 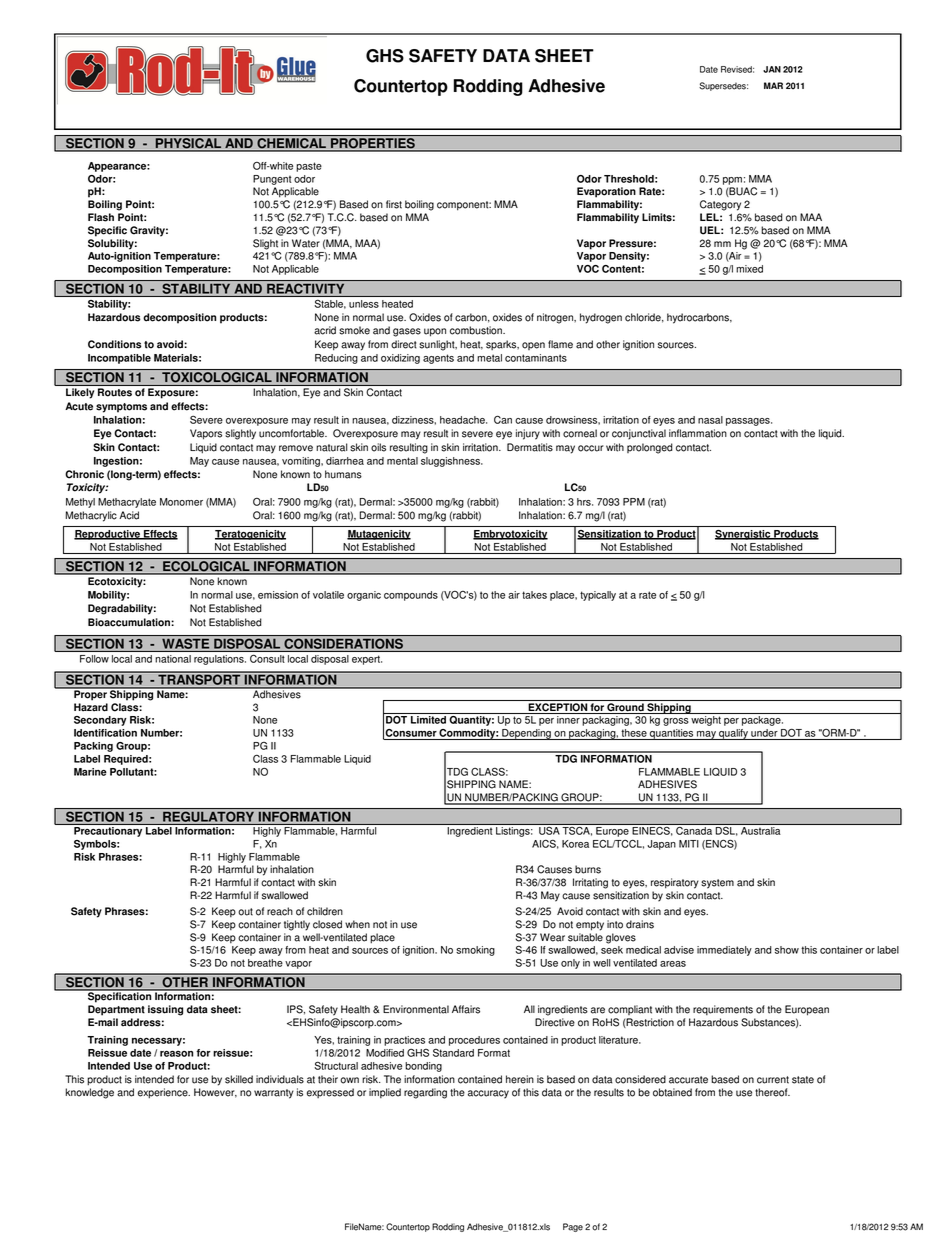 What do you see at coordinates (272, 180) in the image?
I see `Pungent` at bounding box center [272, 180].
